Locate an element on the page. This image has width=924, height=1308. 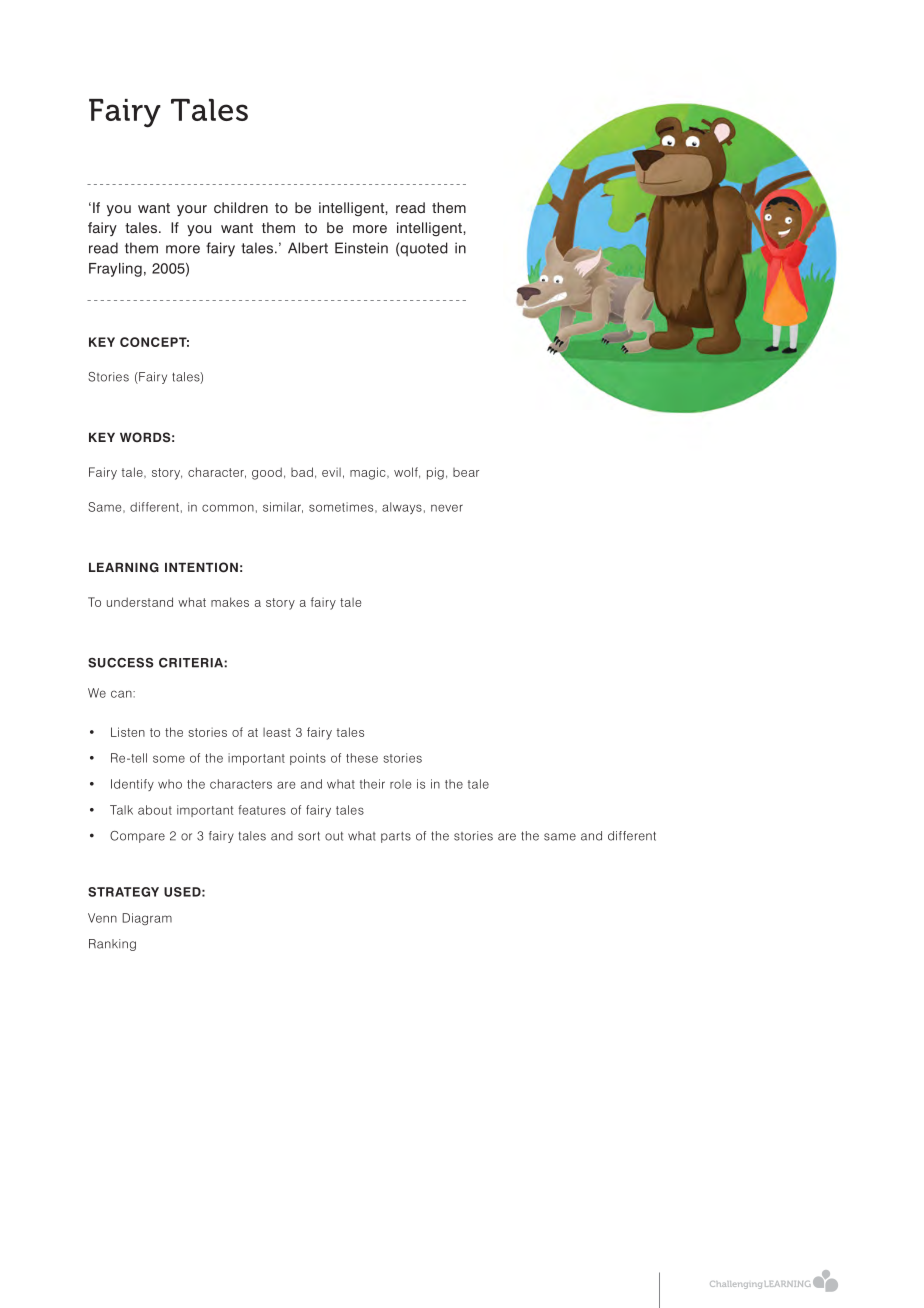
least is located at coordinates (277, 732).
